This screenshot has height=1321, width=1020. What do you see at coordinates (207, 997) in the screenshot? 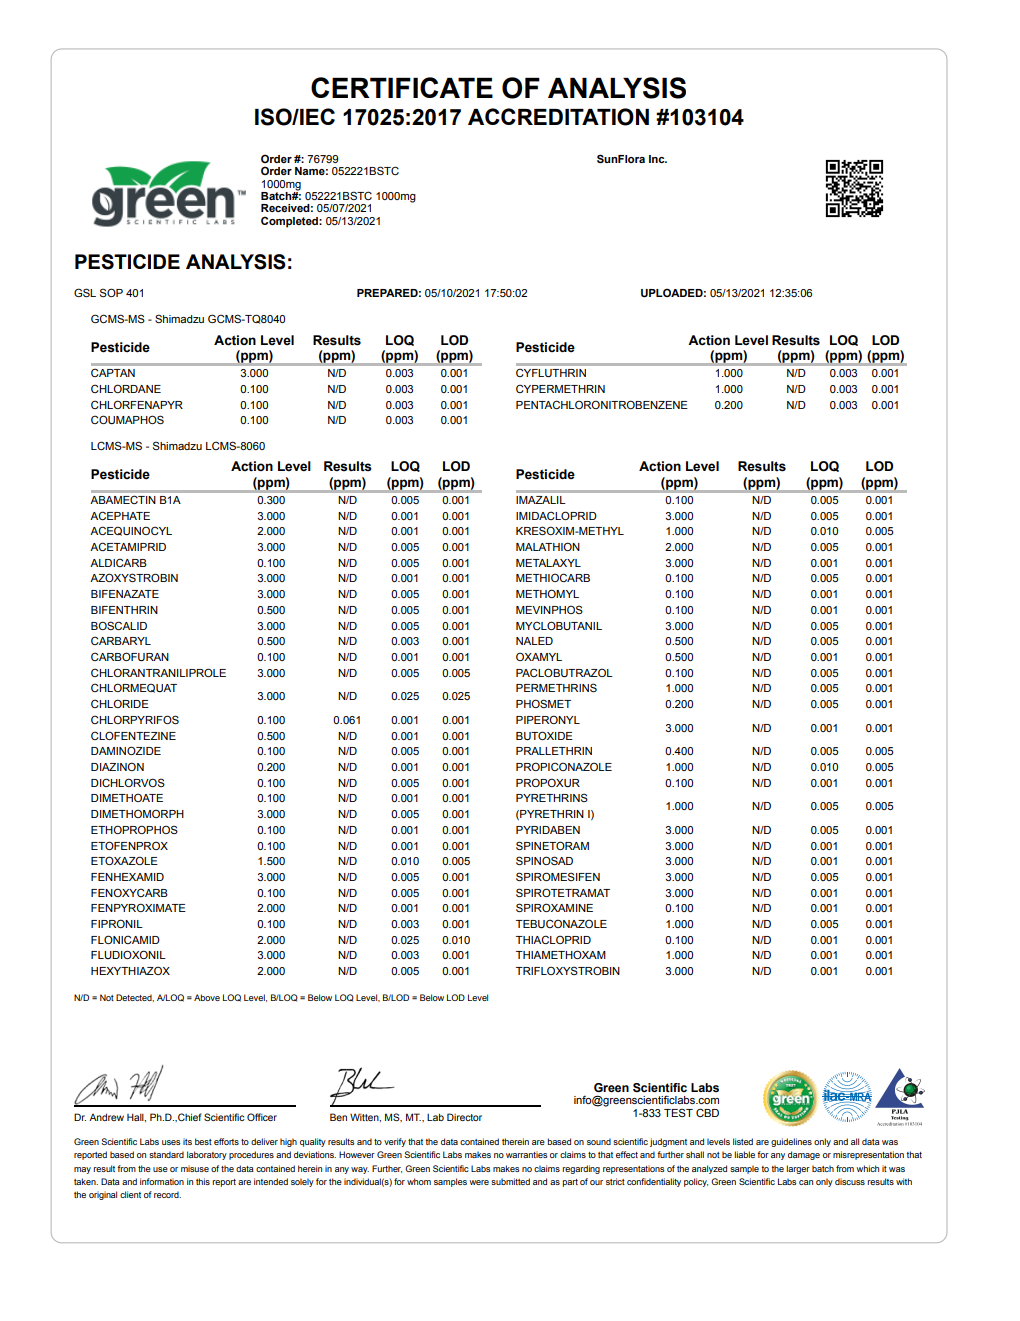
I see `Above` at bounding box center [207, 997].
